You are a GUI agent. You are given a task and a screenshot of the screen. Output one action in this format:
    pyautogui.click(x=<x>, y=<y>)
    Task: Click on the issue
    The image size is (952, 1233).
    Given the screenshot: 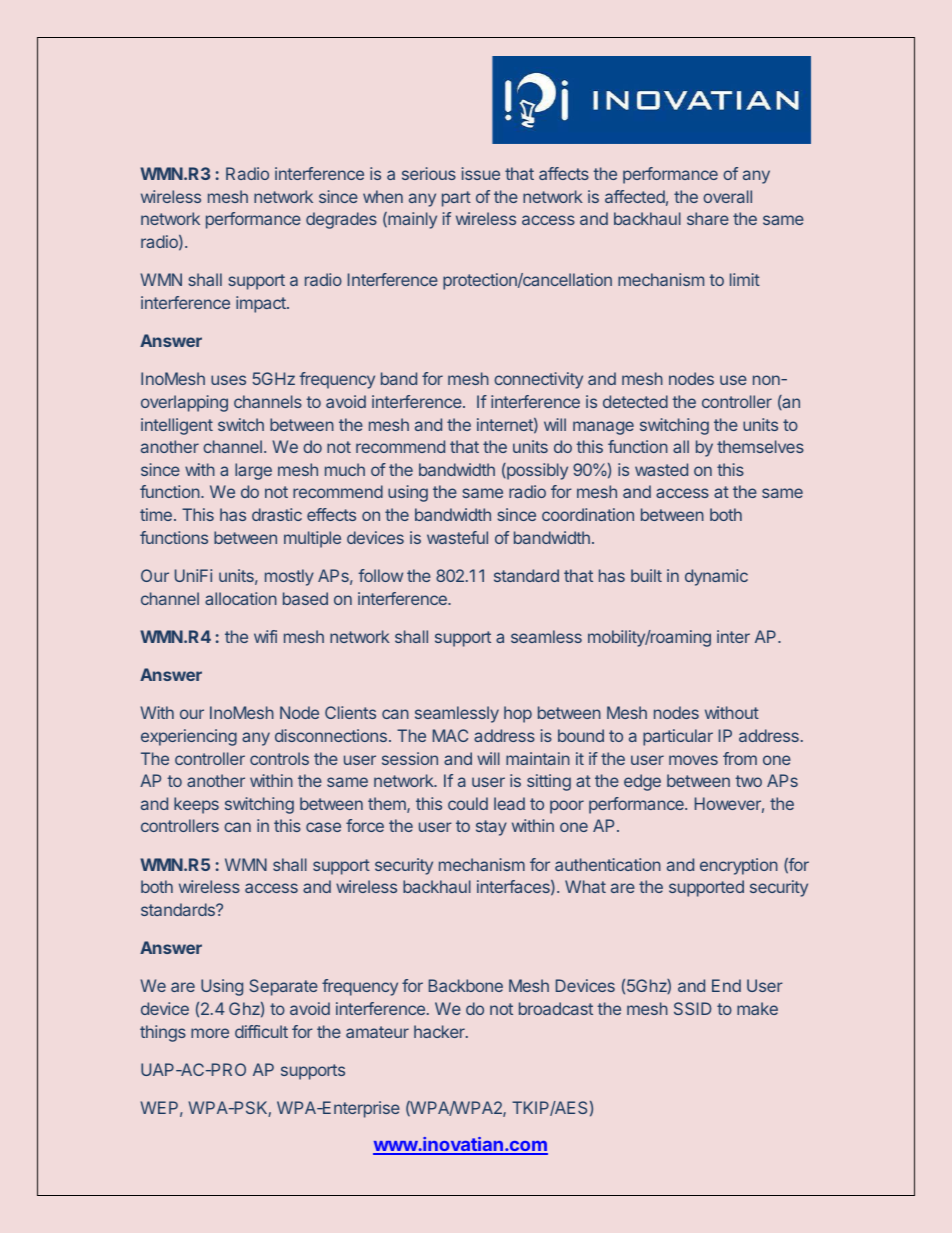 What is the action you would take?
    pyautogui.click(x=481, y=173)
